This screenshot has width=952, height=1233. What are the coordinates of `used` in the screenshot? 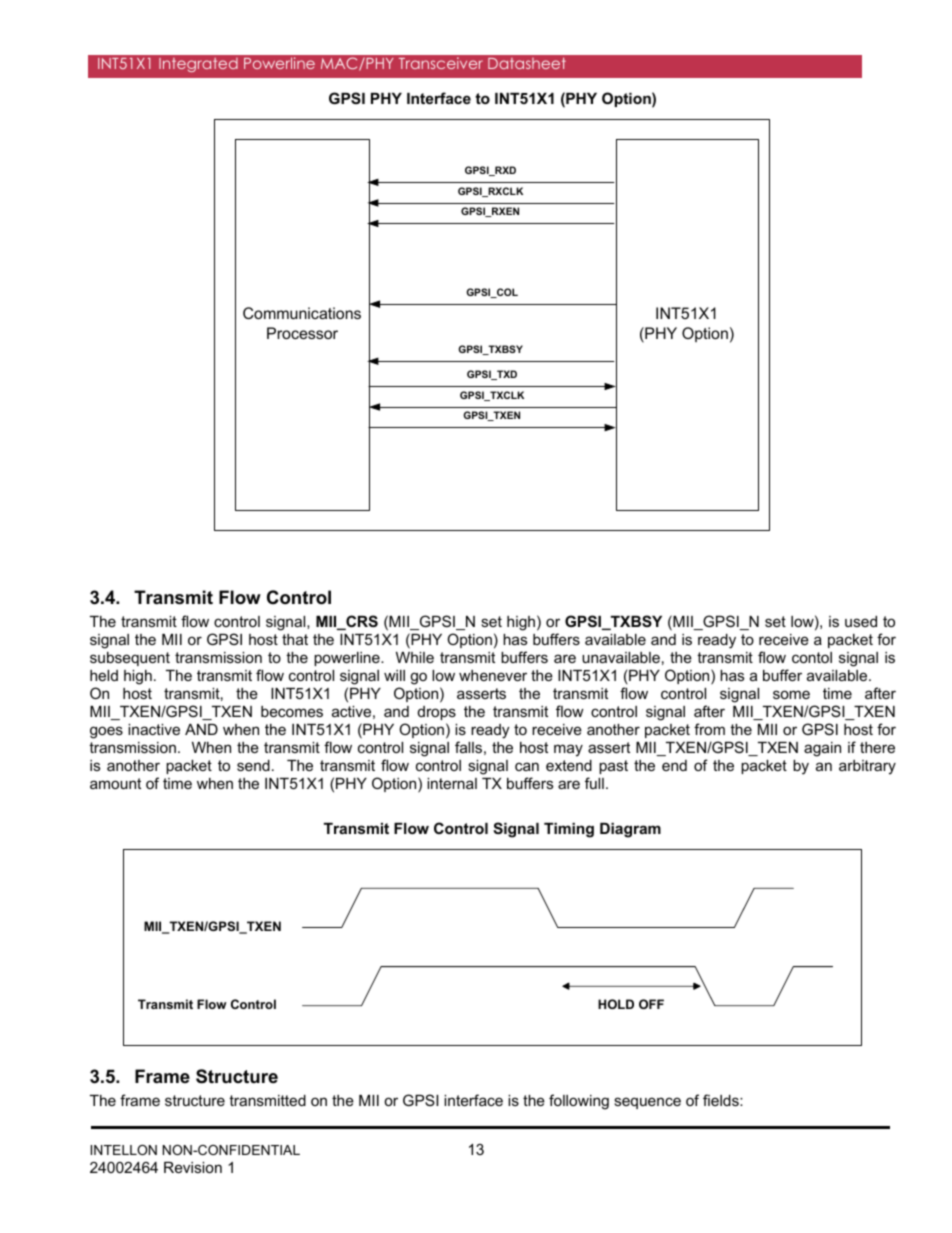 It's located at (861, 621).
